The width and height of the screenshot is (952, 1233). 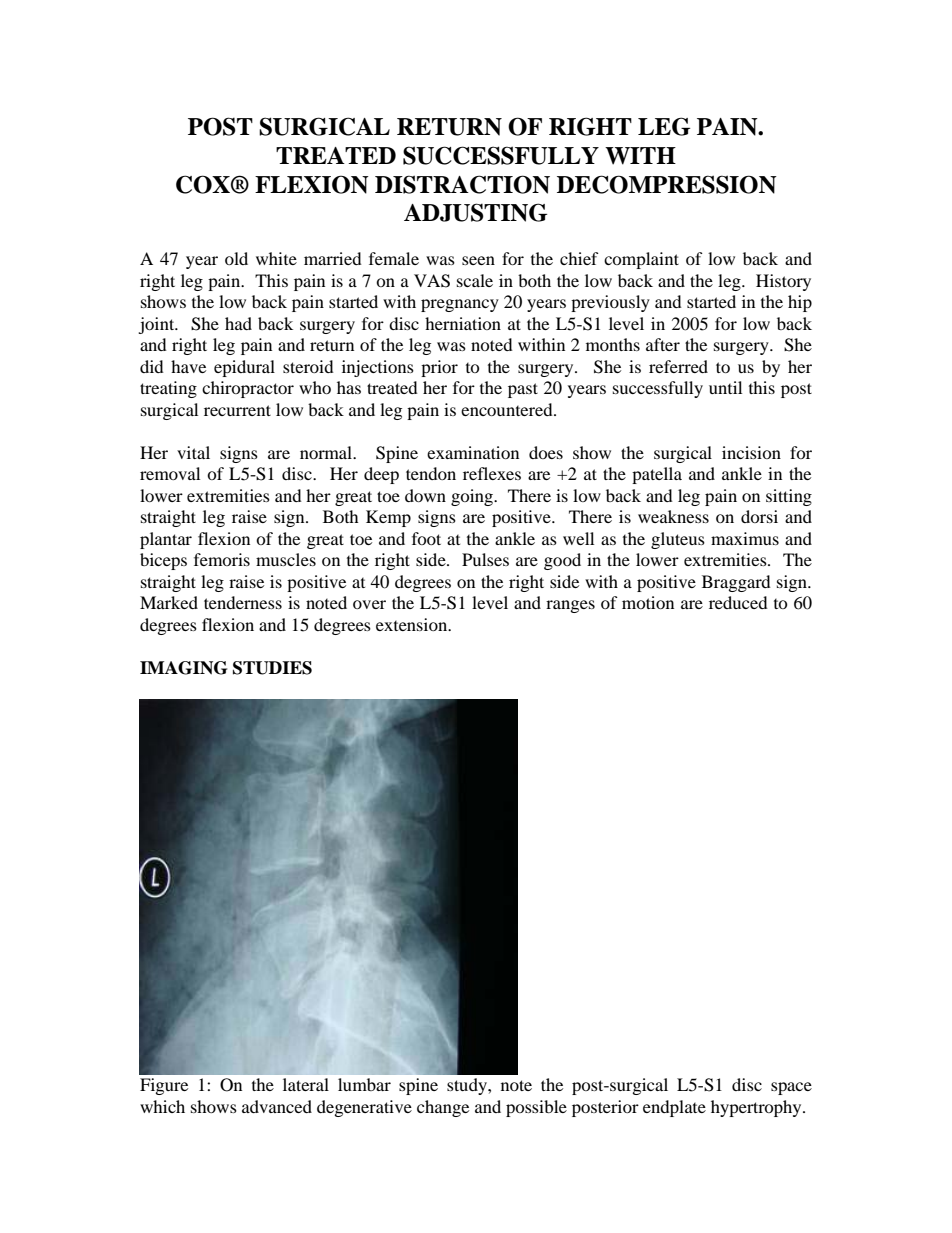 I want to click on ADJUSTING, so click(x=475, y=212).
